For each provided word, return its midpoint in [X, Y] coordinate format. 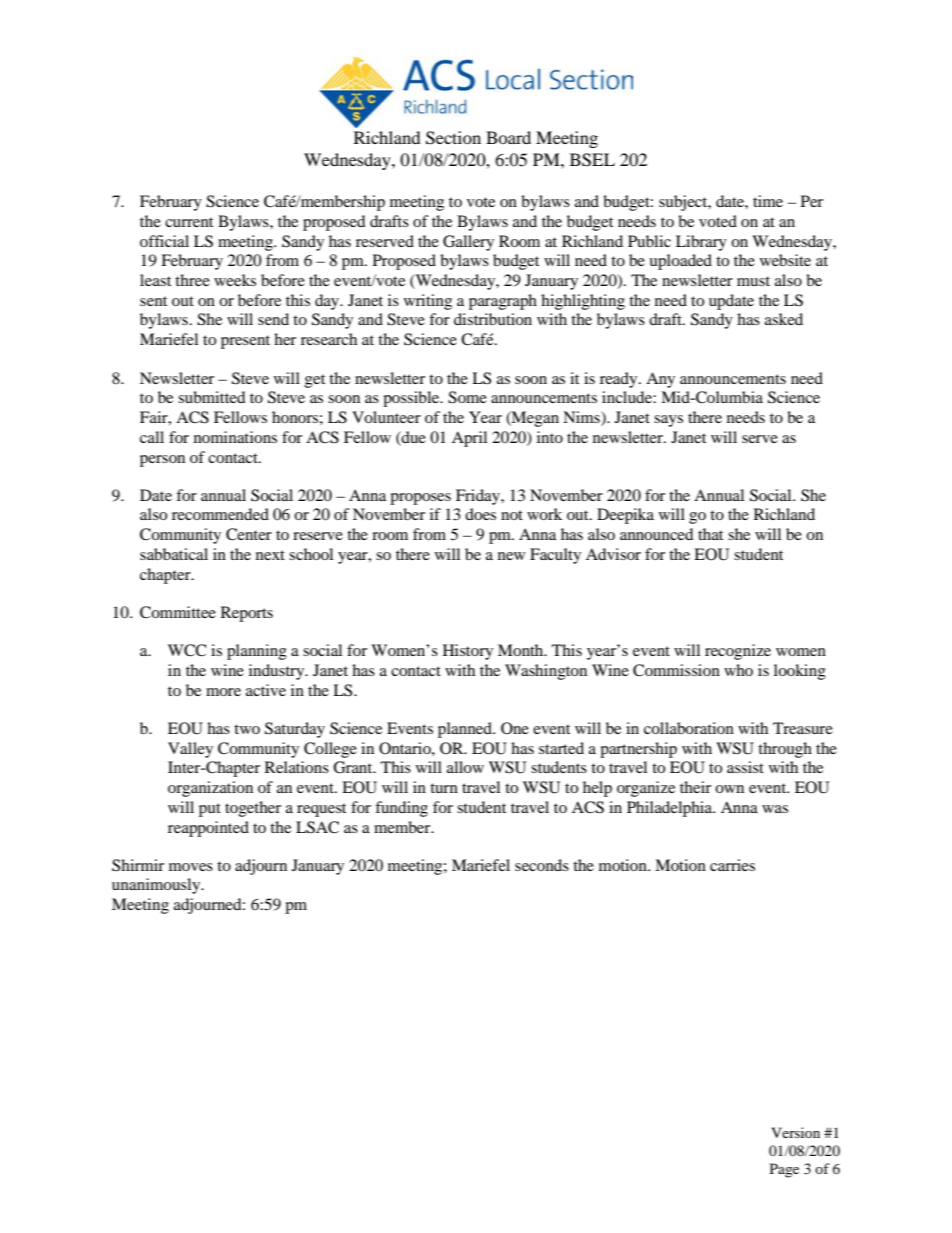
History [468, 652]
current [189, 222]
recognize [738, 652]
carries [732, 865]
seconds [542, 865]
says [668, 421]
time [768, 201]
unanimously [157, 886]
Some [467, 397]
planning [257, 652]
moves [191, 867]
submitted [212, 397]
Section [453, 138]
